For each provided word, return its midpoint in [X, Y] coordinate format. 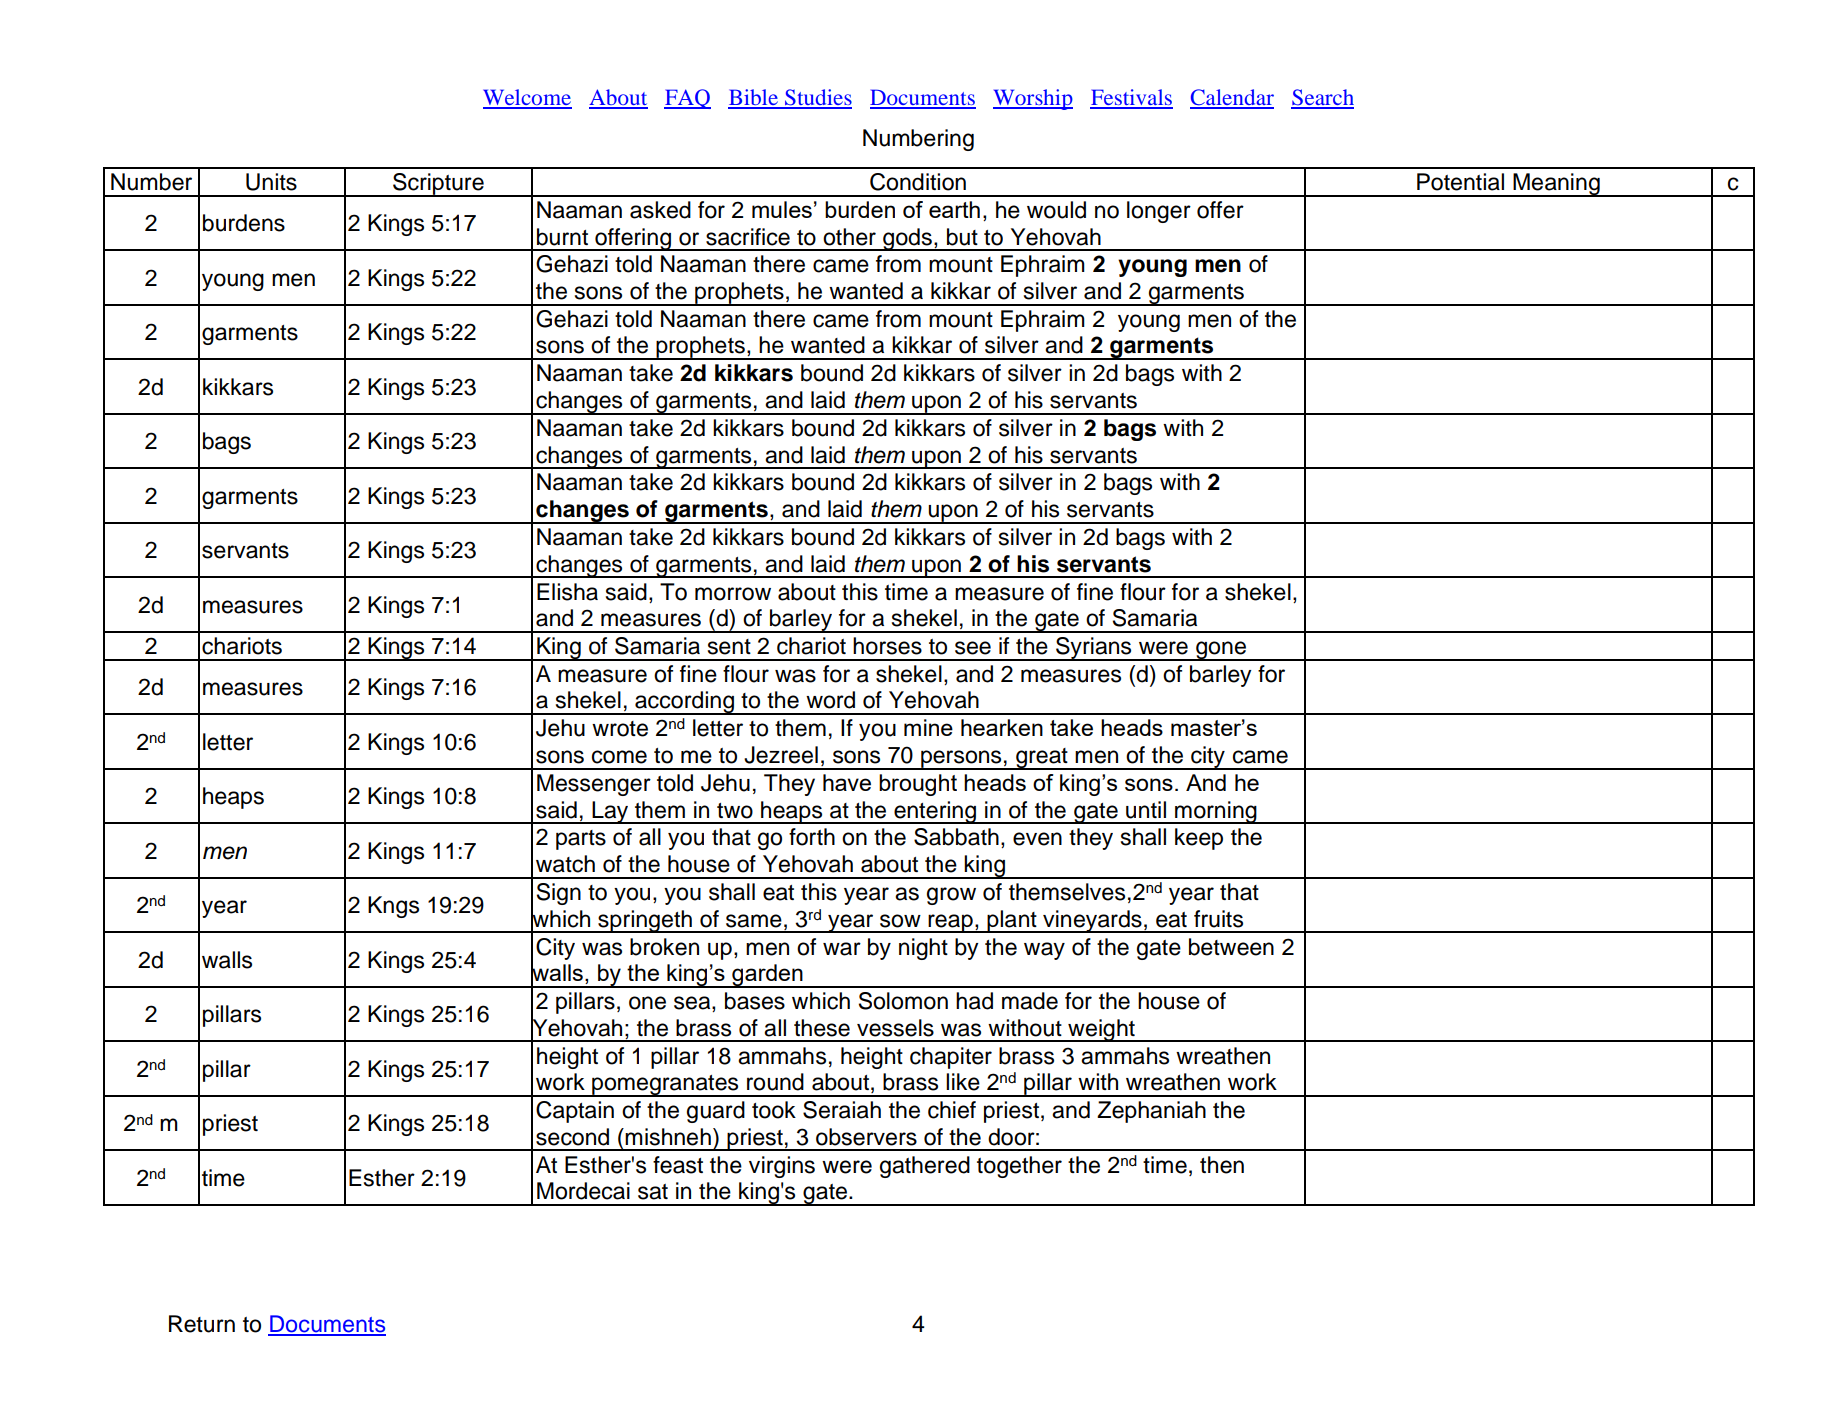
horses [887, 646]
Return [202, 1324]
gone [1221, 651]
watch [565, 864]
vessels [895, 1028]
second [572, 1137]
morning [1216, 812]
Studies [817, 98]
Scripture [438, 185]
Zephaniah [1151, 1112]
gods [907, 239]
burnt [562, 237]
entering [935, 812]
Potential [1460, 182]
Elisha [567, 592]
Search [1322, 98]
